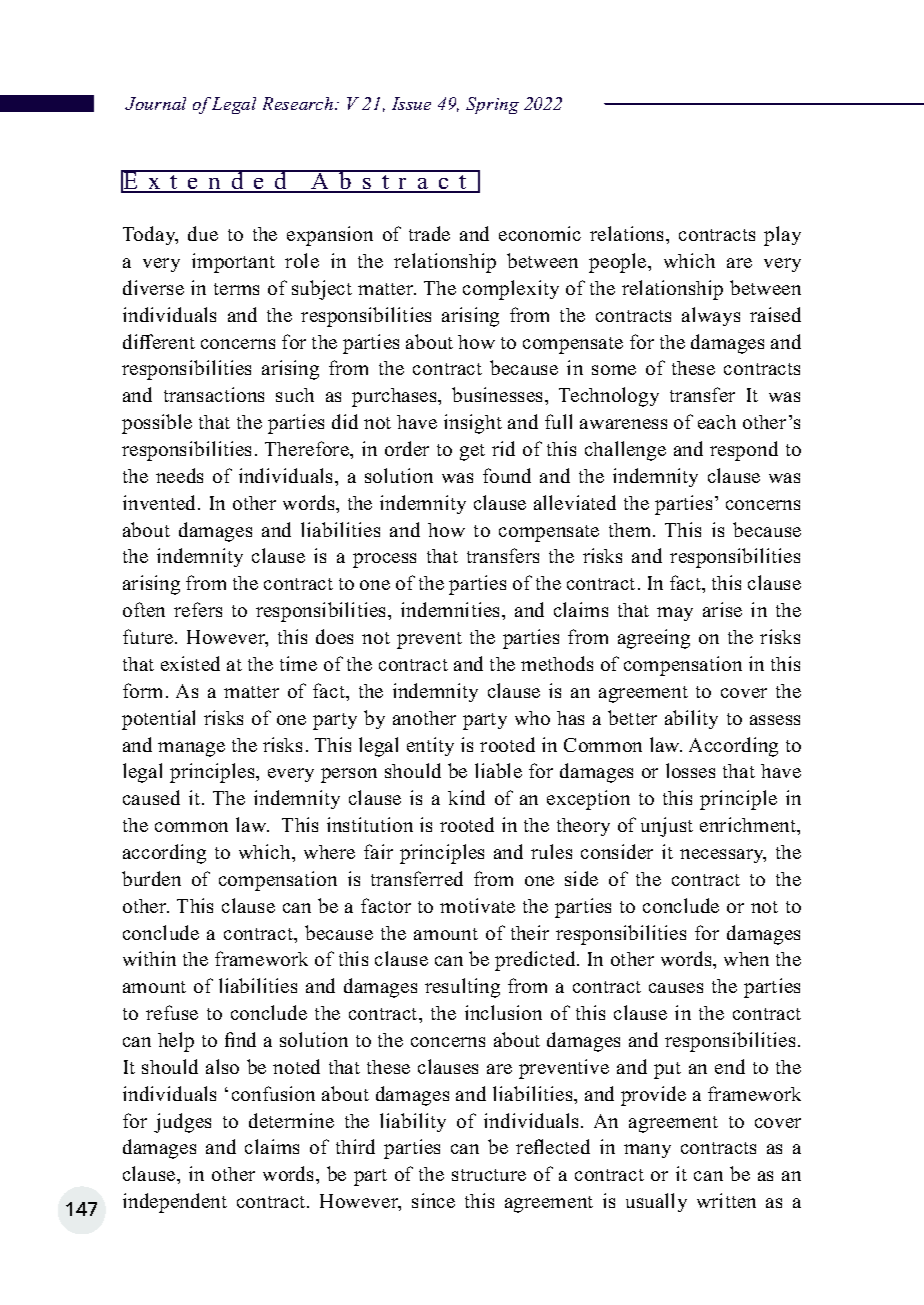  I want to click on independent, so click(175, 1203).
